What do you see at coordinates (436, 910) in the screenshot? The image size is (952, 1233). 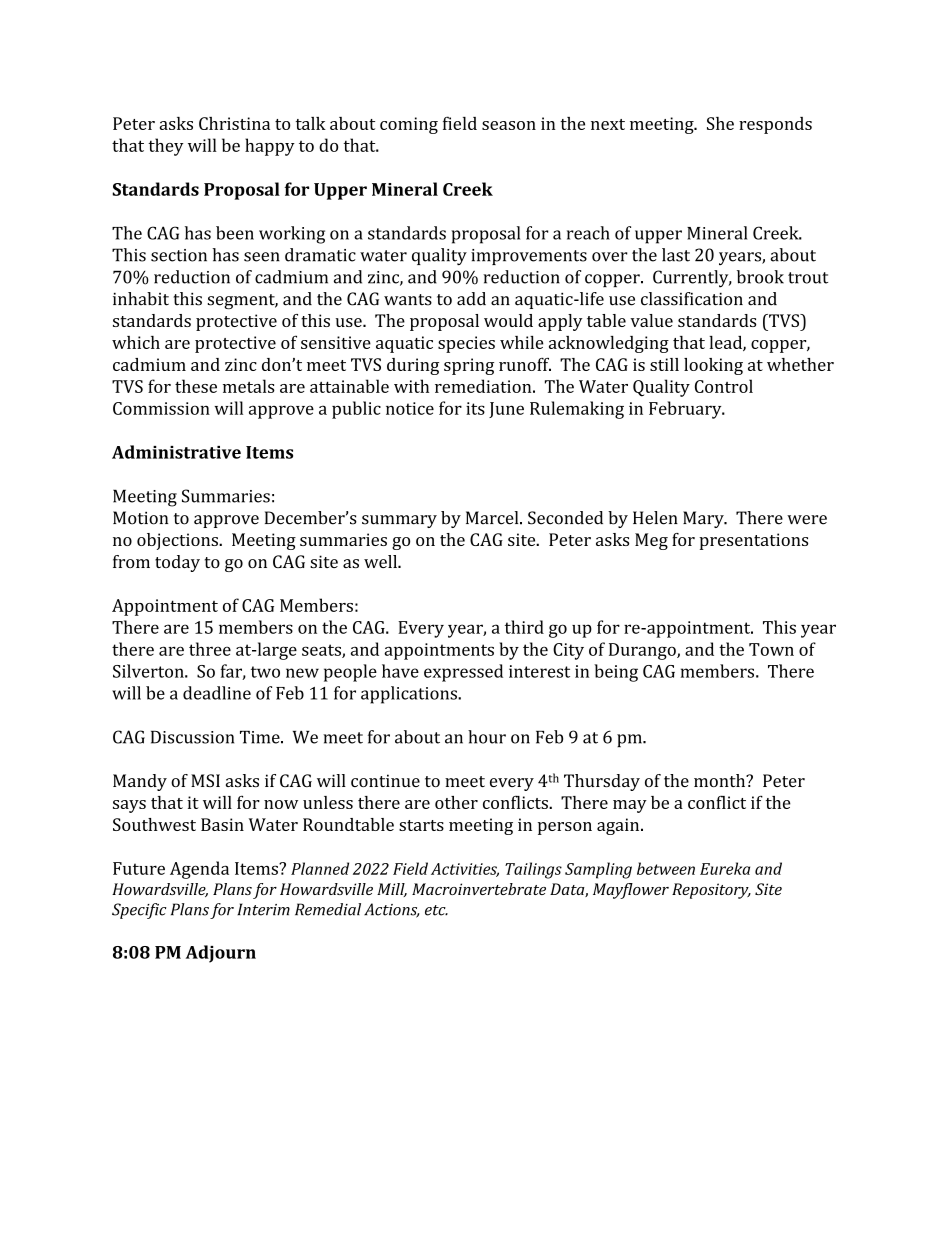 I see `etc` at bounding box center [436, 910].
